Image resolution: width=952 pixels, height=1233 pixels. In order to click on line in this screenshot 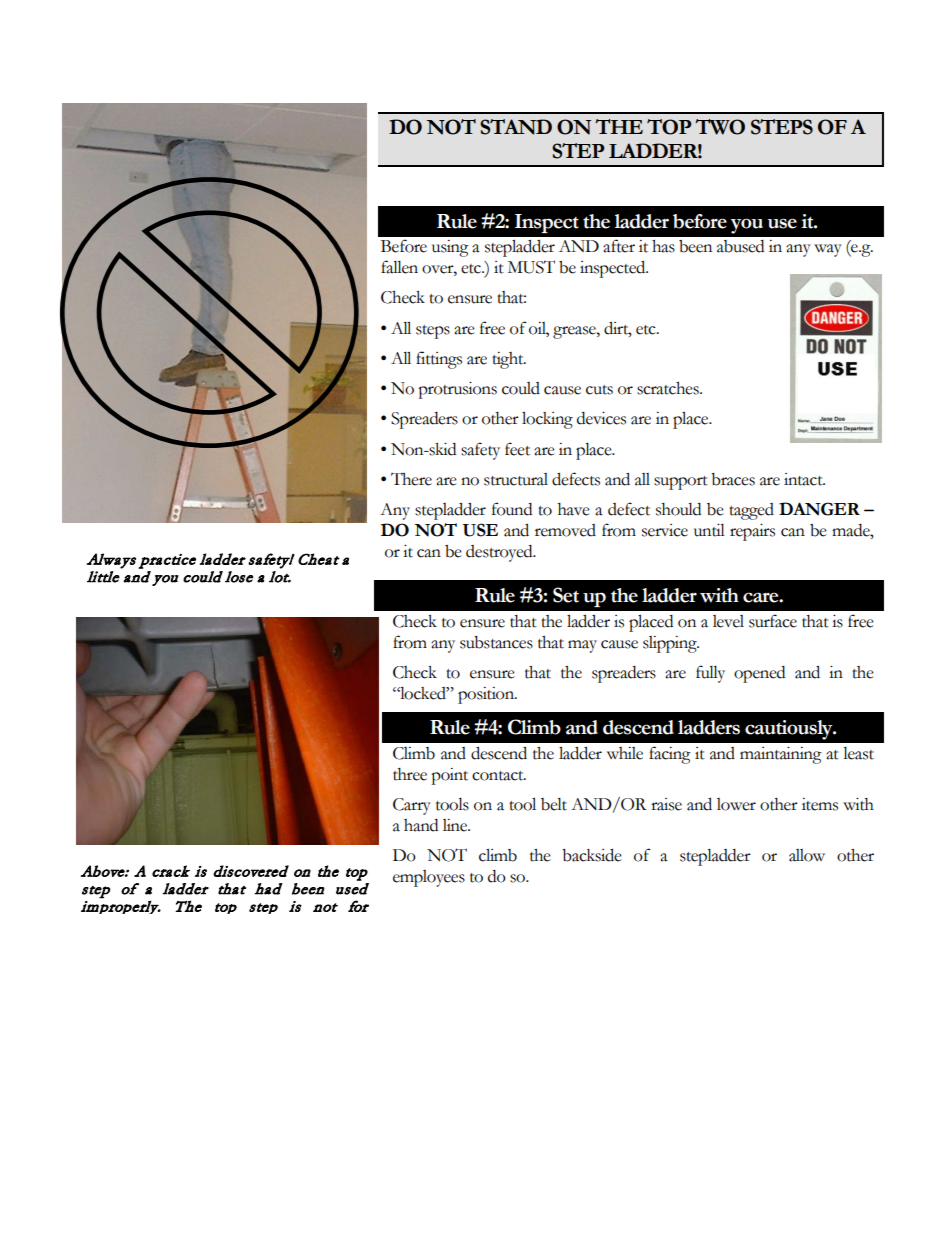, I will do `click(456, 825)`.
